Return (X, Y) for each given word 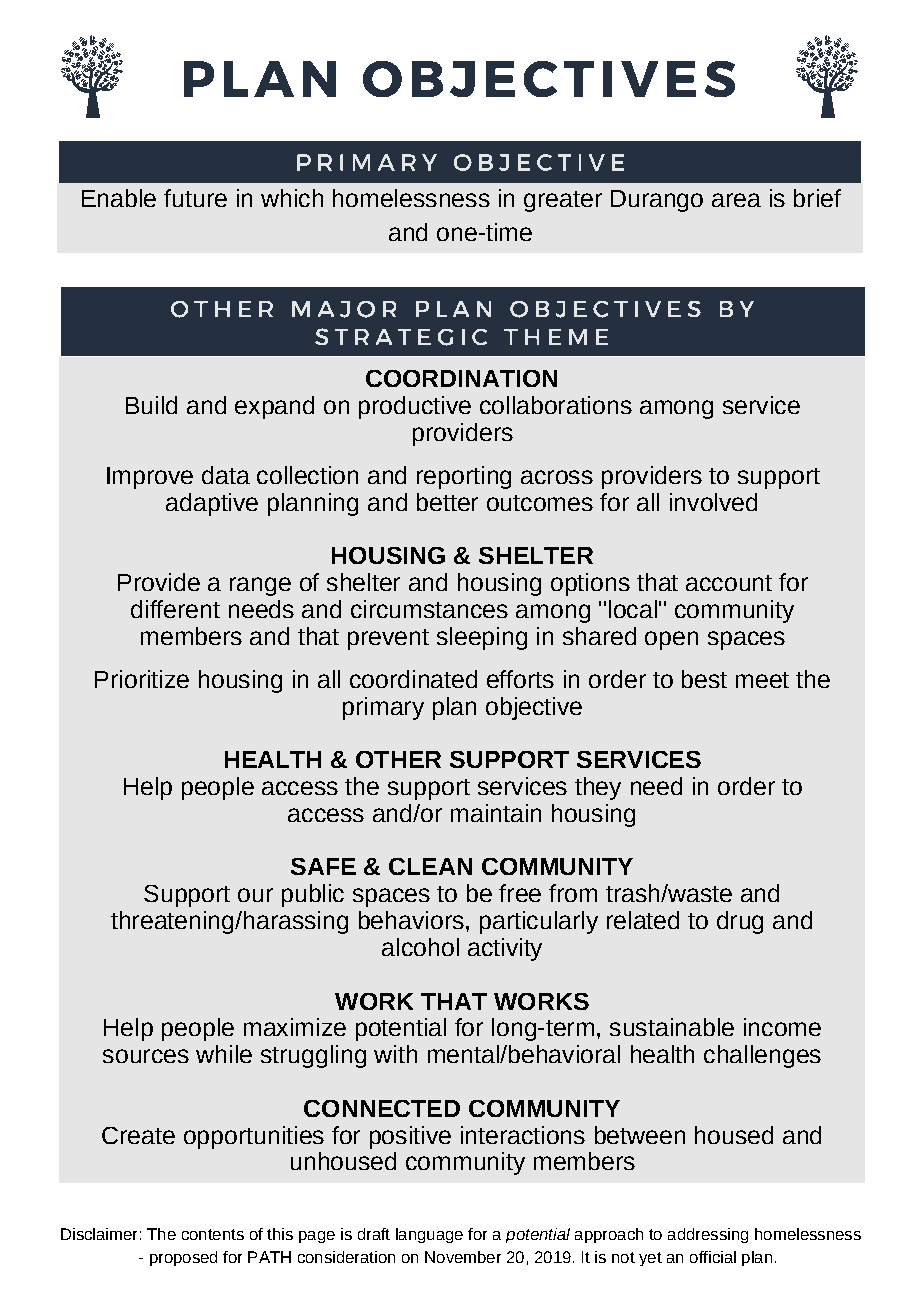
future (195, 198)
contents (213, 1234)
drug (740, 922)
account (729, 583)
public (313, 895)
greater (563, 201)
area (736, 200)
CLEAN (430, 866)
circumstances (429, 609)
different (175, 609)
